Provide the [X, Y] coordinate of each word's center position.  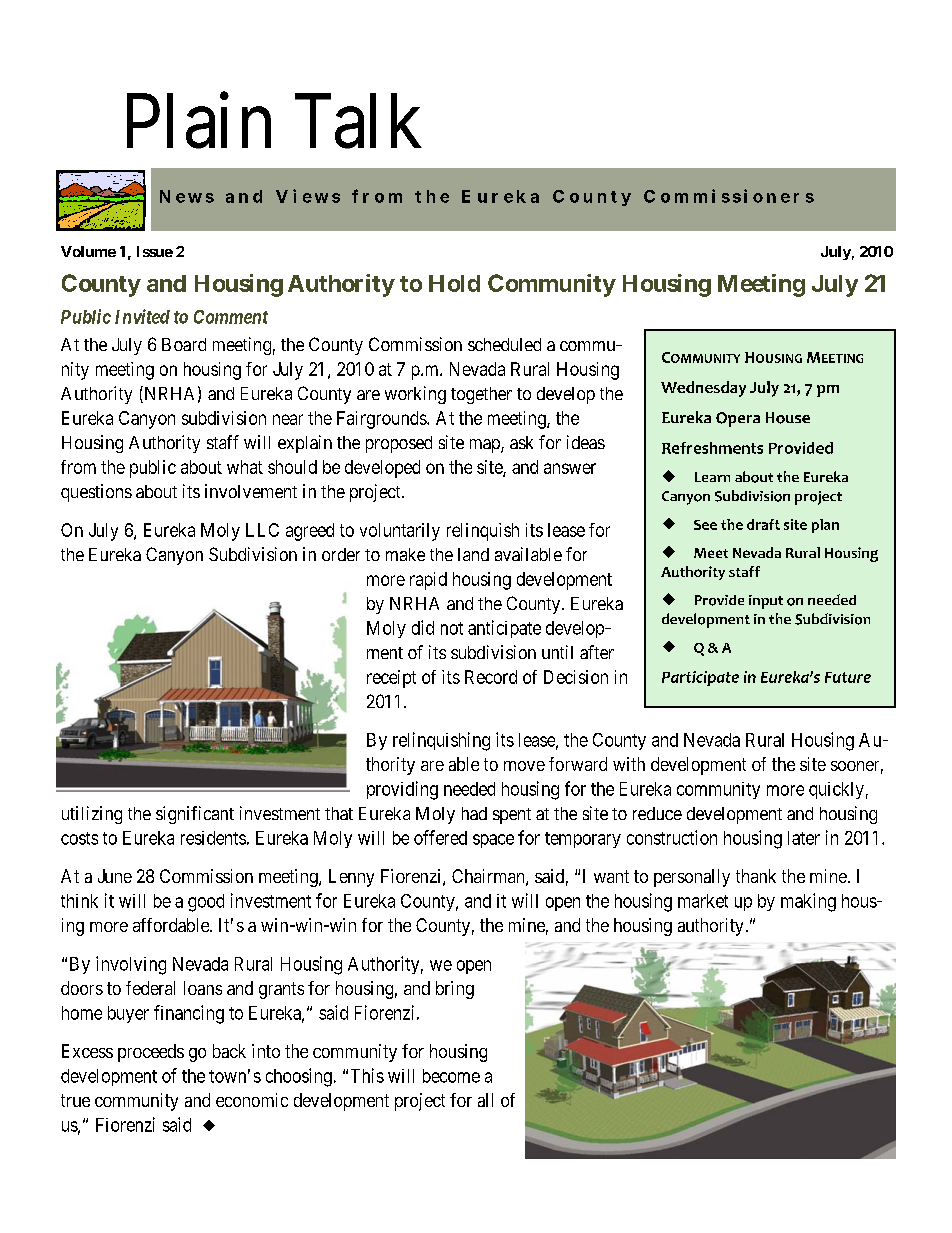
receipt [391, 679]
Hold [454, 283]
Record [491, 677]
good [206, 903]
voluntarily [400, 532]
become [451, 1076]
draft [763, 524]
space [493, 841]
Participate [700, 678]
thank [756, 876]
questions [96, 493]
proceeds [151, 1053]
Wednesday [703, 389]
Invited [142, 316]
